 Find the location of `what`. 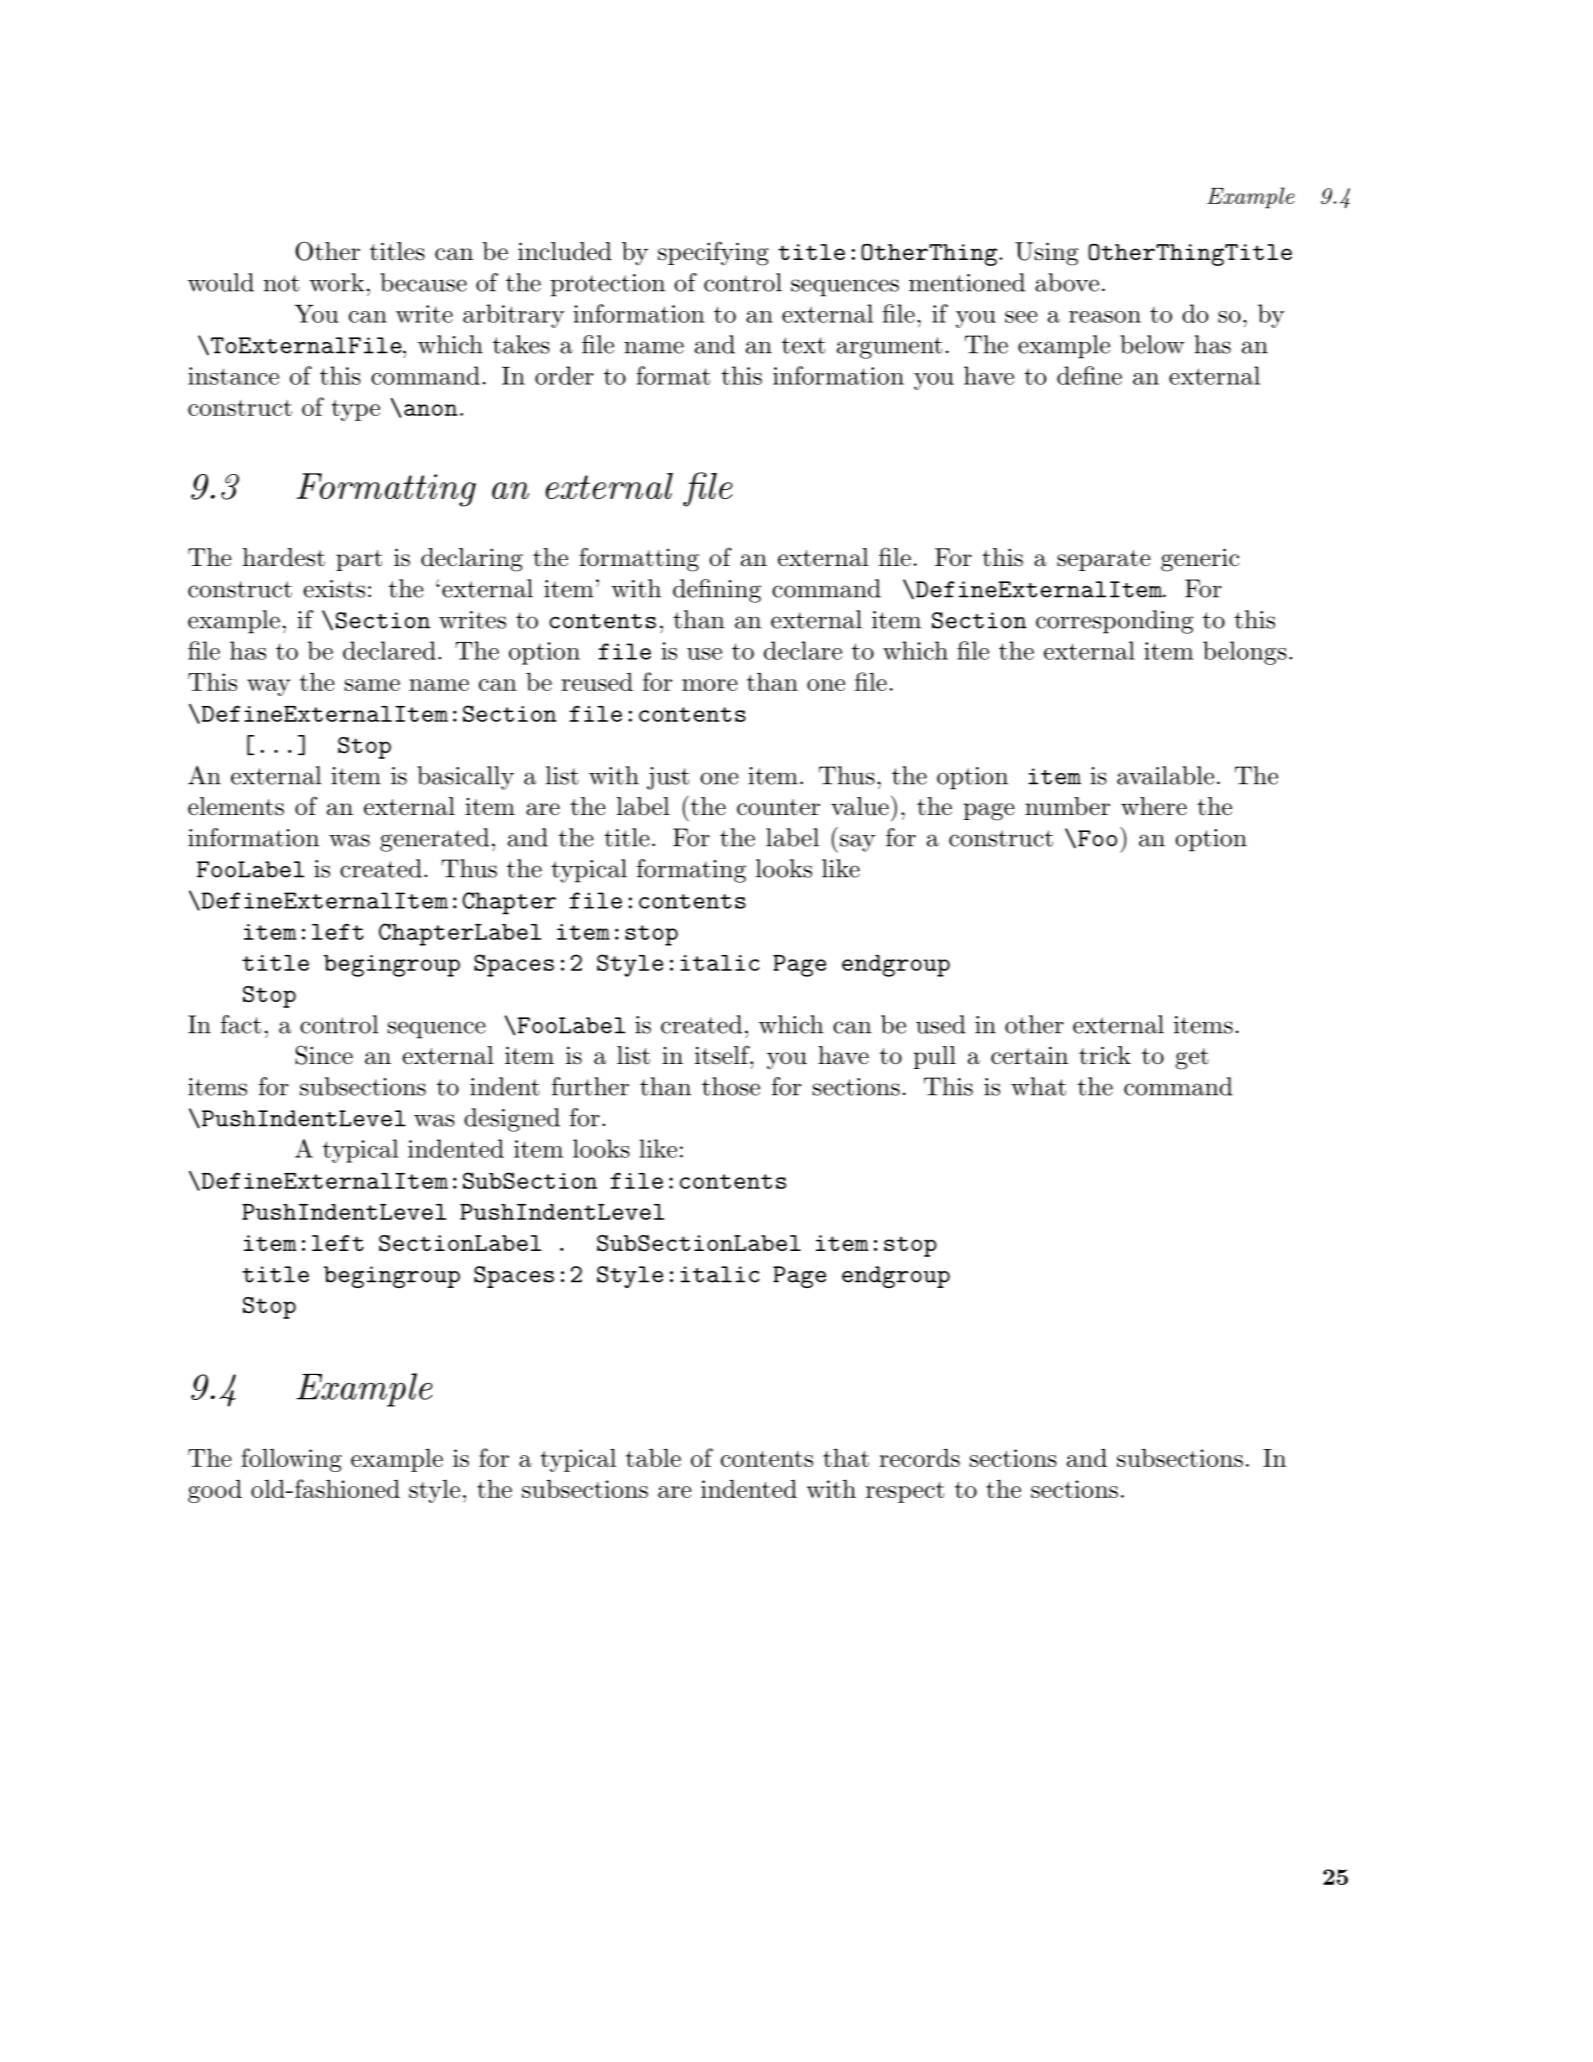

what is located at coordinates (1038, 1086).
